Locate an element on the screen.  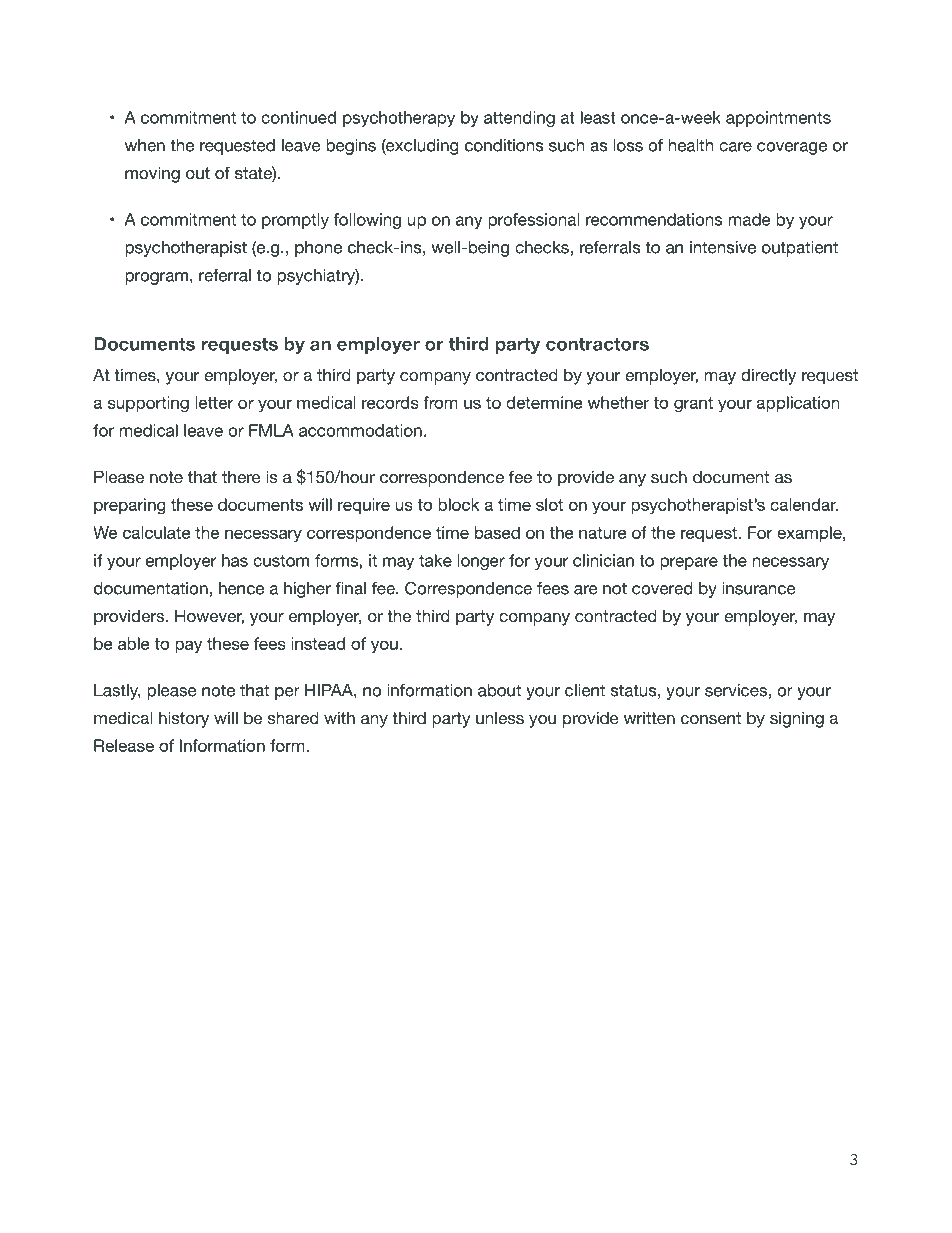
consent is located at coordinates (711, 718).
